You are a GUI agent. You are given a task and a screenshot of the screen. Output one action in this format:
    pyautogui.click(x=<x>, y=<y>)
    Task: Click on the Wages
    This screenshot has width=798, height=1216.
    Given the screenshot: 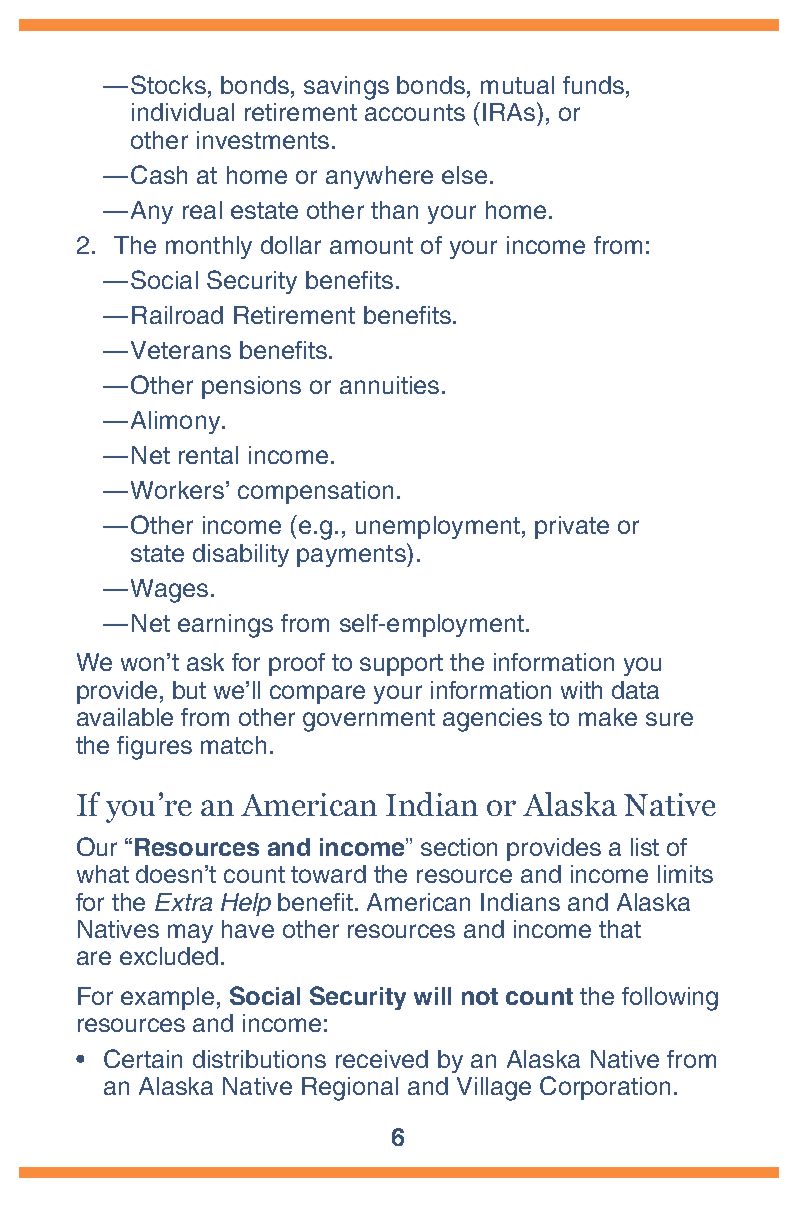 What is the action you would take?
    pyautogui.click(x=169, y=591)
